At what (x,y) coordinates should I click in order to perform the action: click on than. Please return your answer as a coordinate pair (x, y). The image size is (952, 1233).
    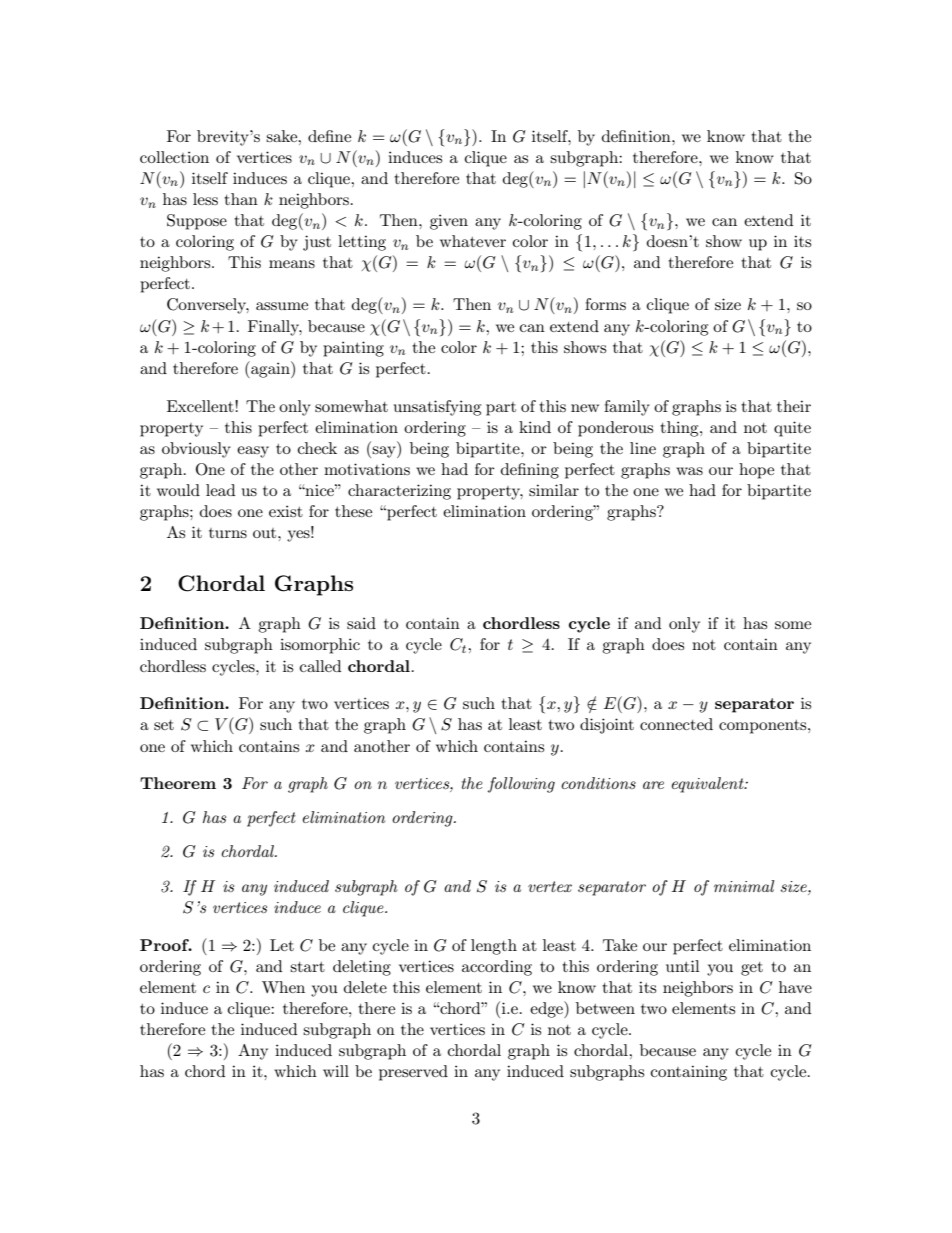
    Looking at the image, I should click on (241, 199).
